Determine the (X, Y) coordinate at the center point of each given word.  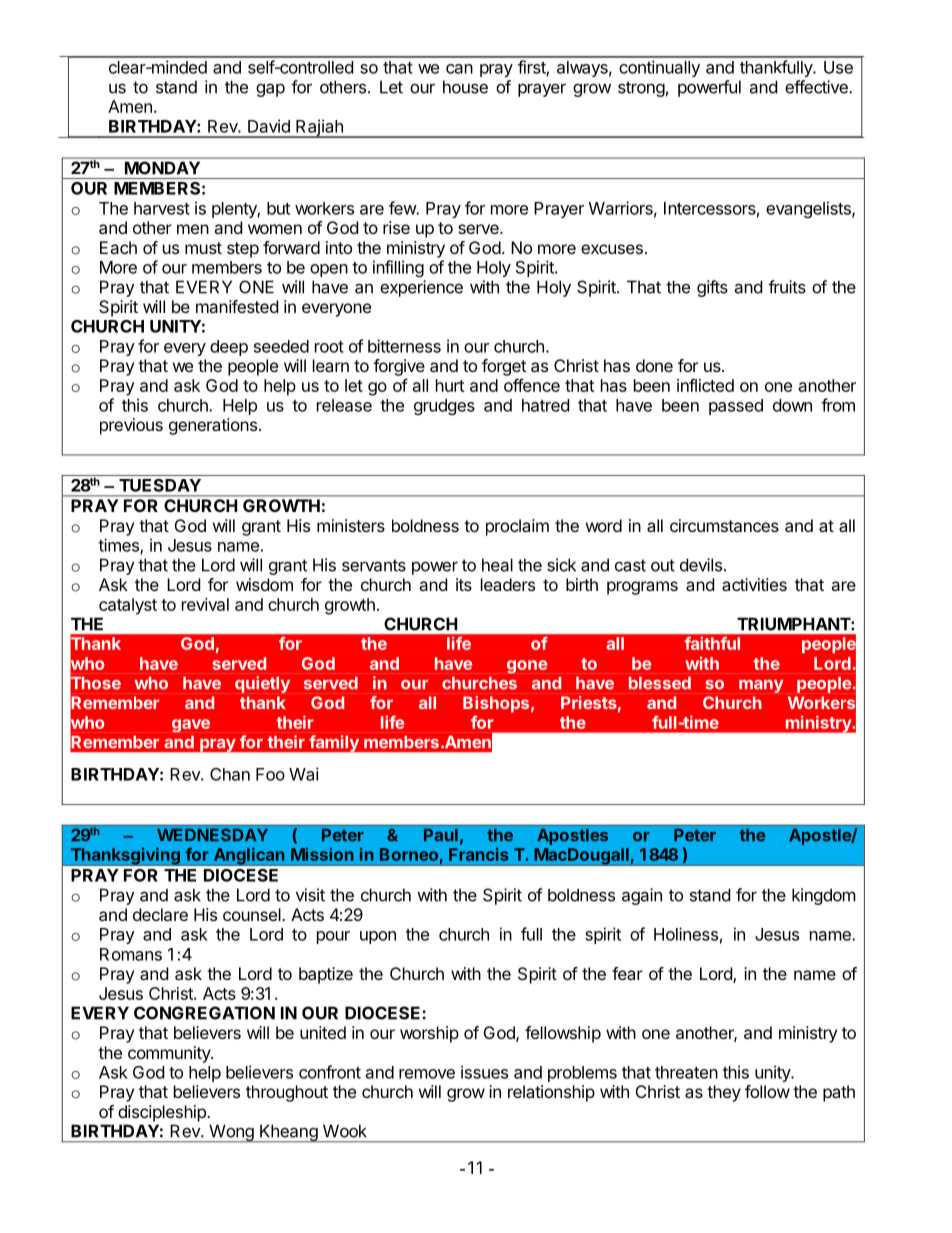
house (465, 87)
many (761, 686)
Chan (230, 774)
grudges (444, 407)
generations (213, 426)
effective (817, 87)
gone (527, 667)
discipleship (163, 1113)
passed (736, 407)
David (269, 126)
